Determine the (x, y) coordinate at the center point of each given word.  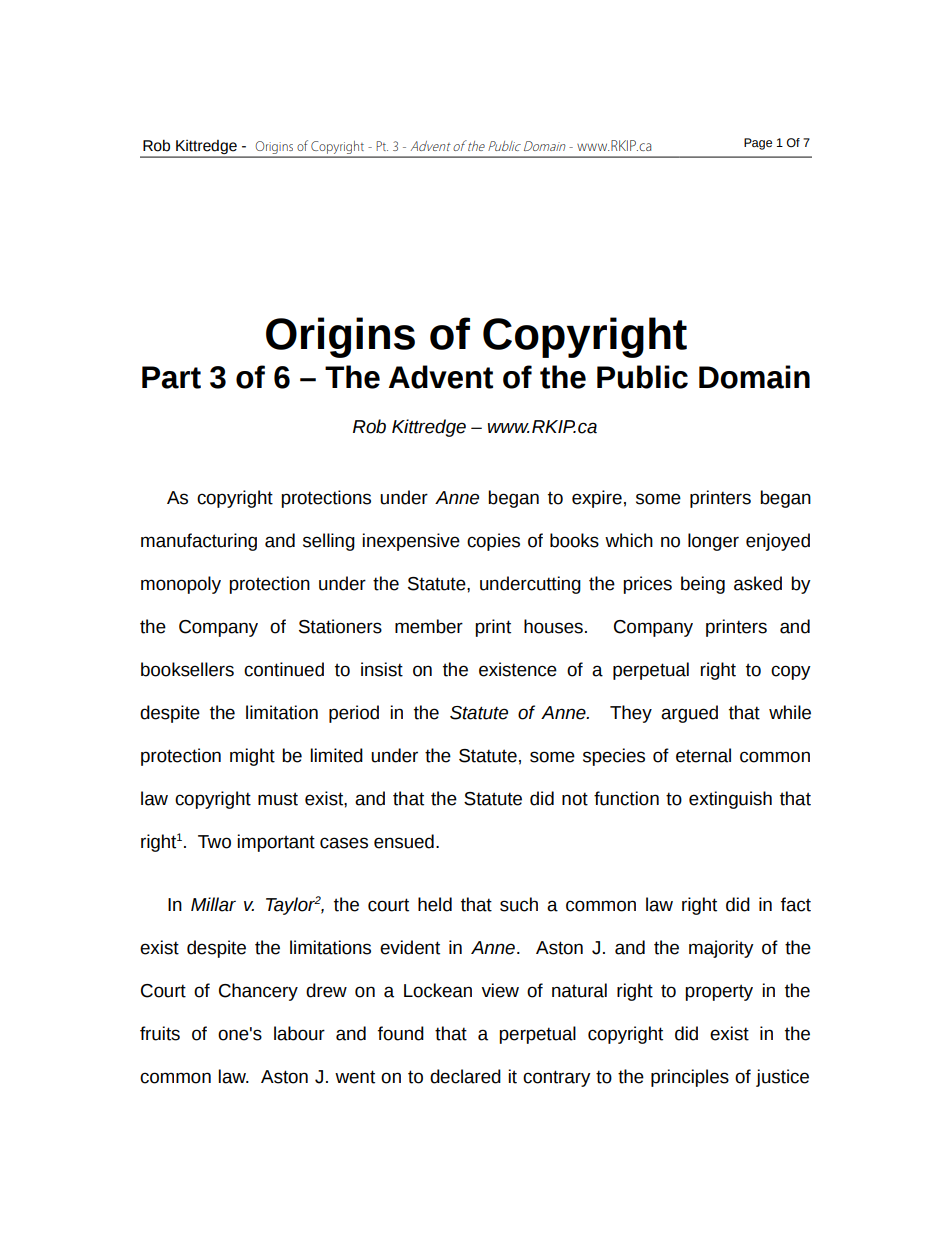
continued (284, 669)
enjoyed (778, 542)
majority (721, 949)
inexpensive (411, 542)
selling (329, 542)
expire (597, 499)
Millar (213, 904)
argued (689, 714)
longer (713, 542)
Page (758, 144)
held (435, 904)
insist (382, 669)
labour (299, 1033)
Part (171, 377)
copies (493, 542)
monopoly (181, 585)
